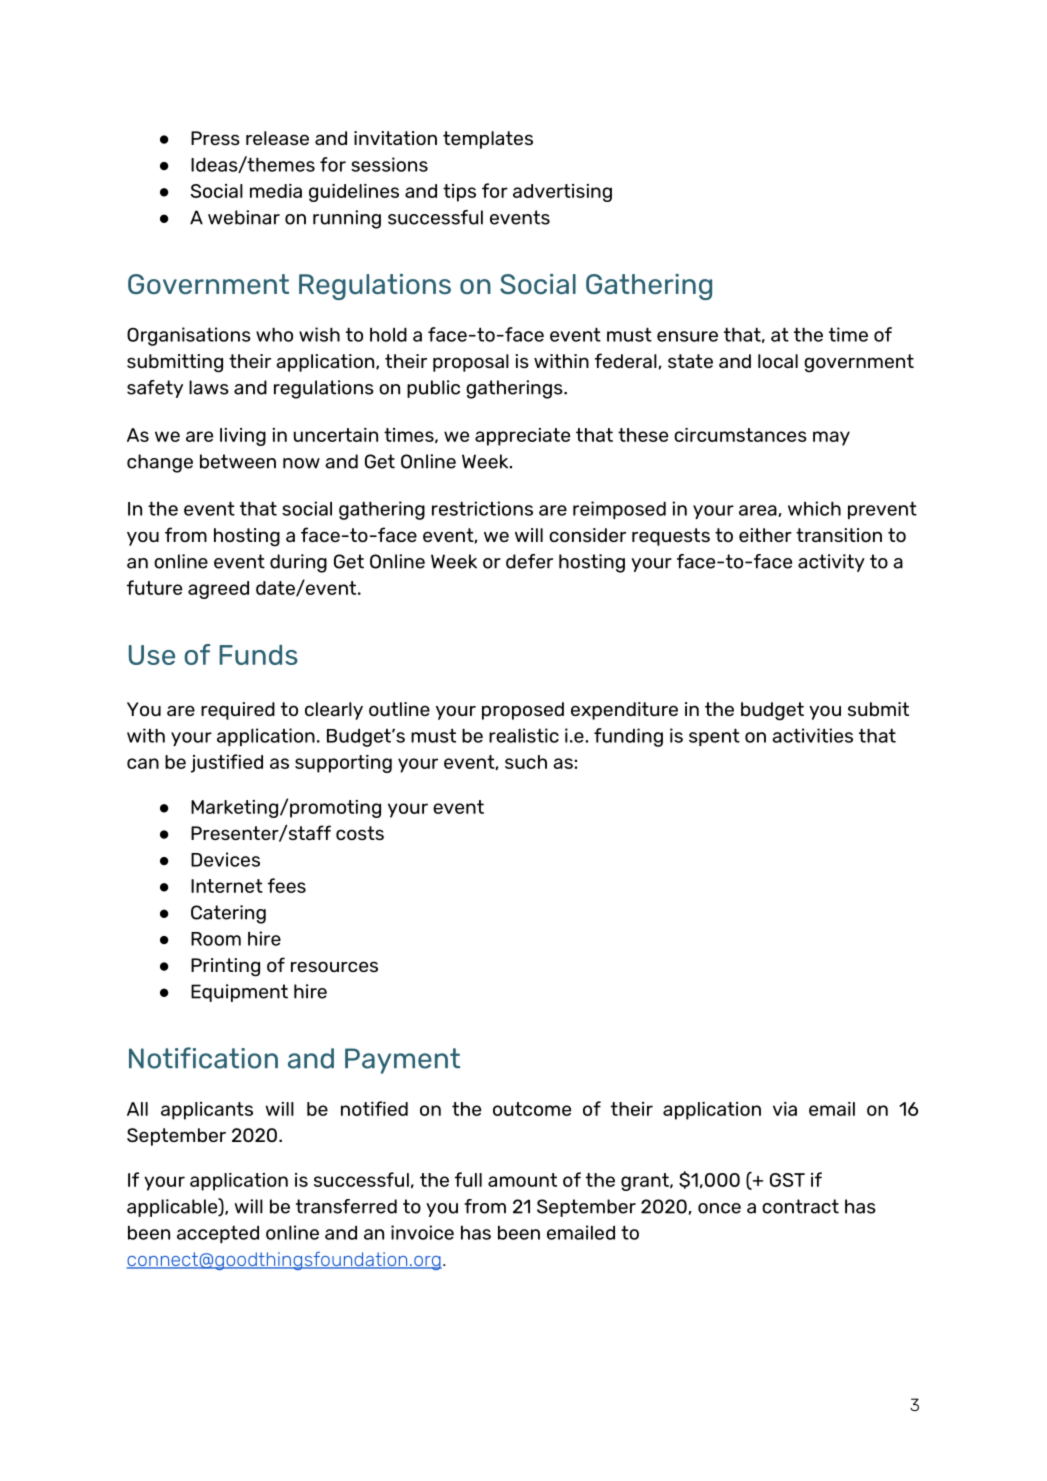 Image resolution: width=1047 pixels, height=1481 pixels. I want to click on proposed, so click(523, 711).
